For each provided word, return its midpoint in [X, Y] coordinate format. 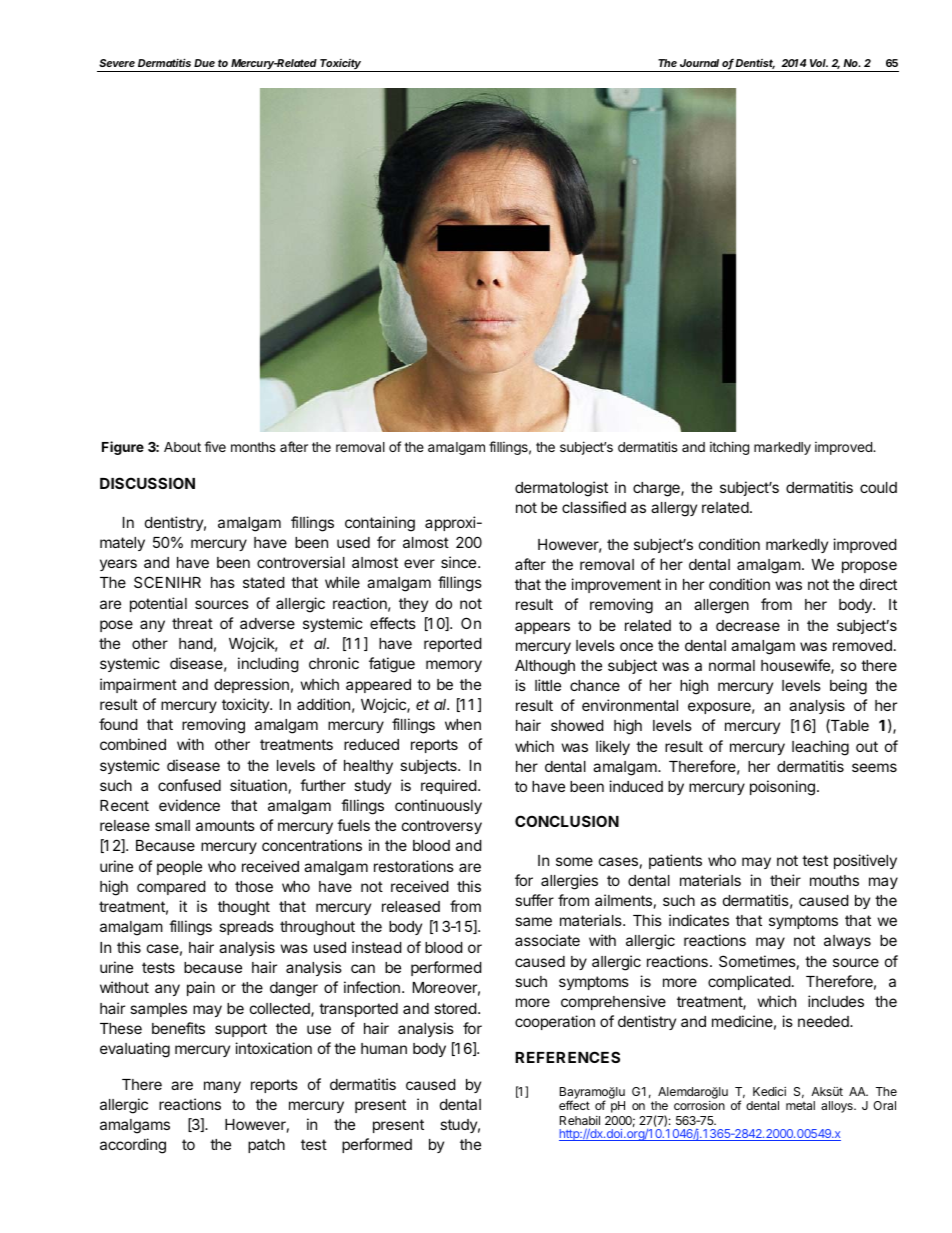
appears [542, 628]
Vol [819, 63]
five [215, 446]
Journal [699, 63]
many [222, 1087]
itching [729, 448]
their [785, 880]
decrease [748, 625]
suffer [534, 900]
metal [800, 1105]
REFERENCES [567, 1057]
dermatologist [561, 489]
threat [192, 623]
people [179, 868]
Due [204, 63]
